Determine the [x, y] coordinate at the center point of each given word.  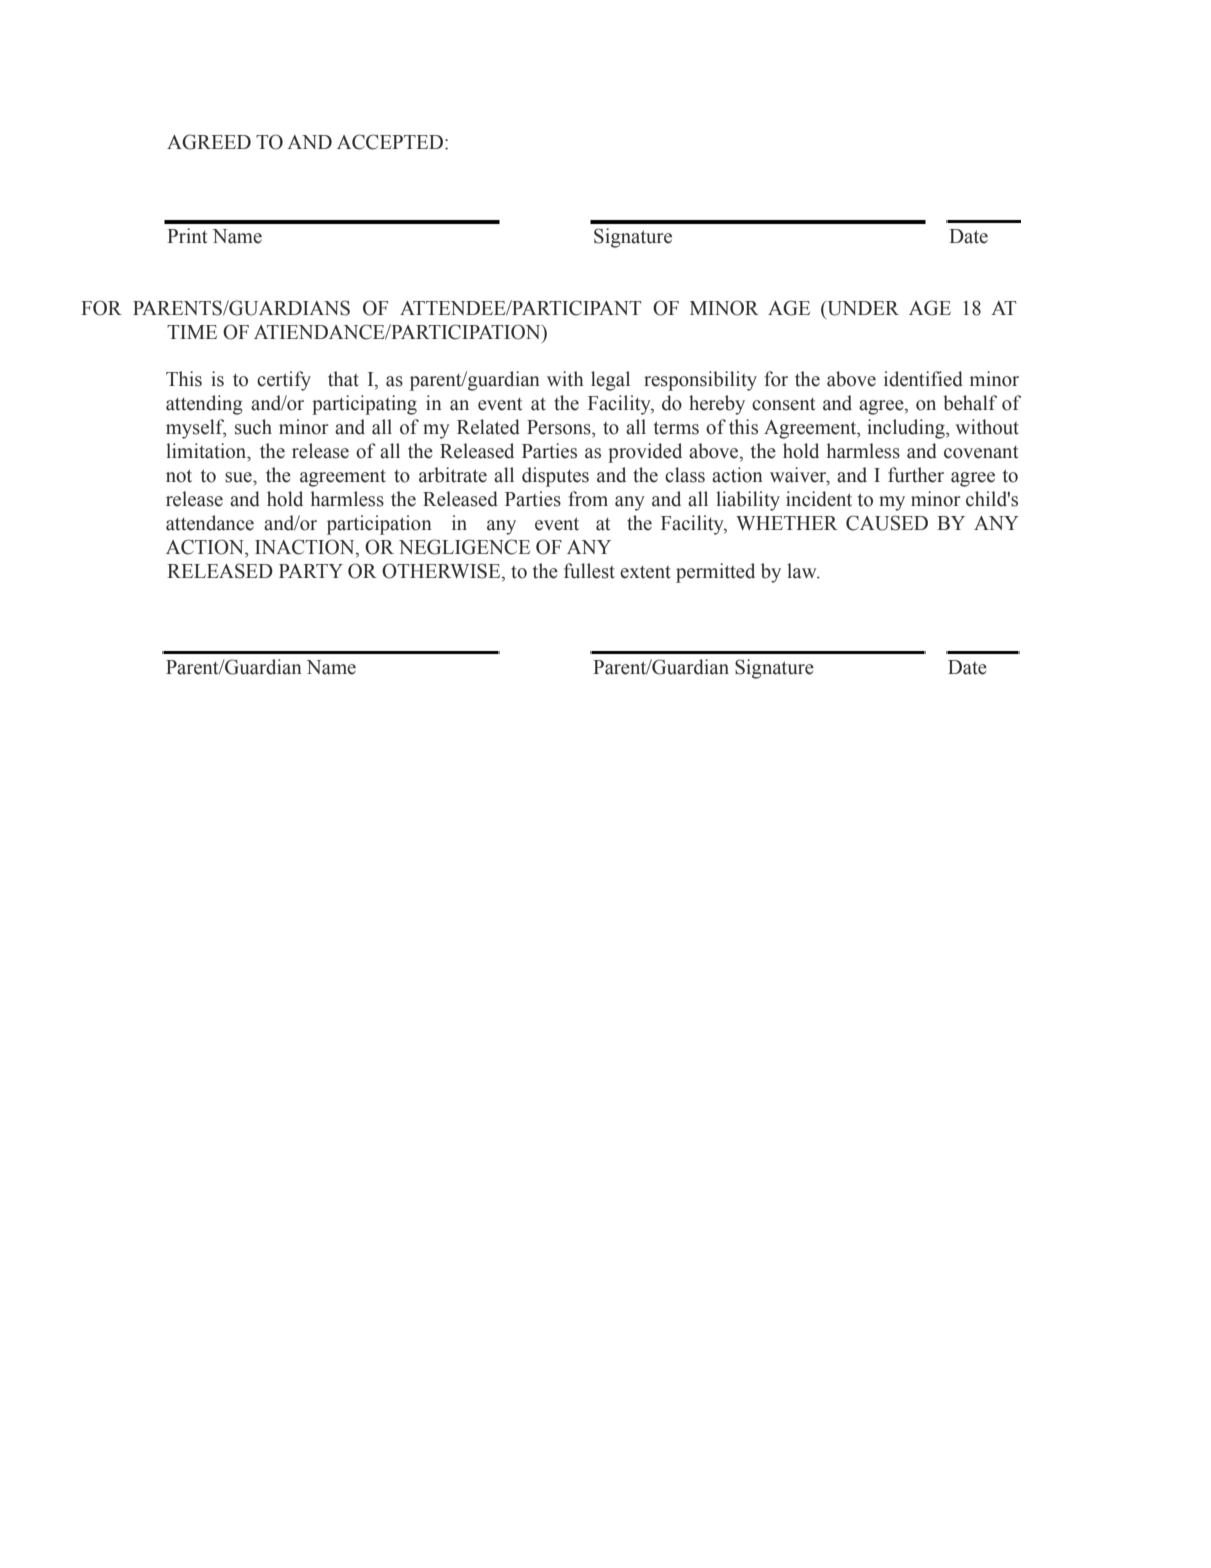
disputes [555, 477]
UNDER [862, 308]
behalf [970, 403]
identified [923, 379]
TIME [192, 332]
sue [239, 477]
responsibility [700, 381]
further [916, 475]
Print [187, 236]
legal [610, 381]
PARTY [311, 571]
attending [204, 405]
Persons [560, 427]
